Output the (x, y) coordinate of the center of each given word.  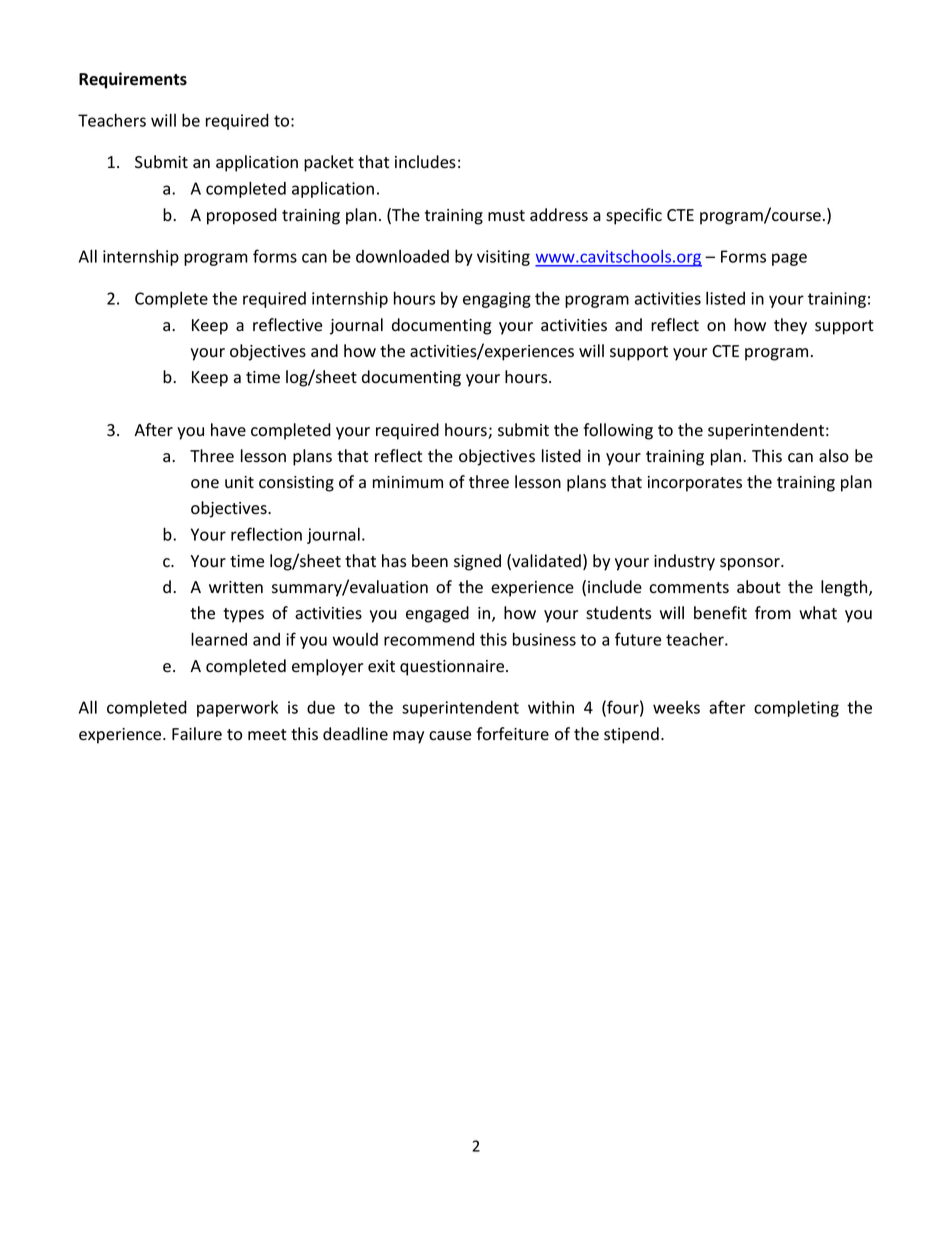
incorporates (695, 484)
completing (796, 708)
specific (634, 216)
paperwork (237, 708)
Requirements (133, 80)
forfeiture (512, 734)
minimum (408, 482)
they (790, 326)
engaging (497, 300)
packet (329, 163)
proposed (242, 216)
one (205, 484)
